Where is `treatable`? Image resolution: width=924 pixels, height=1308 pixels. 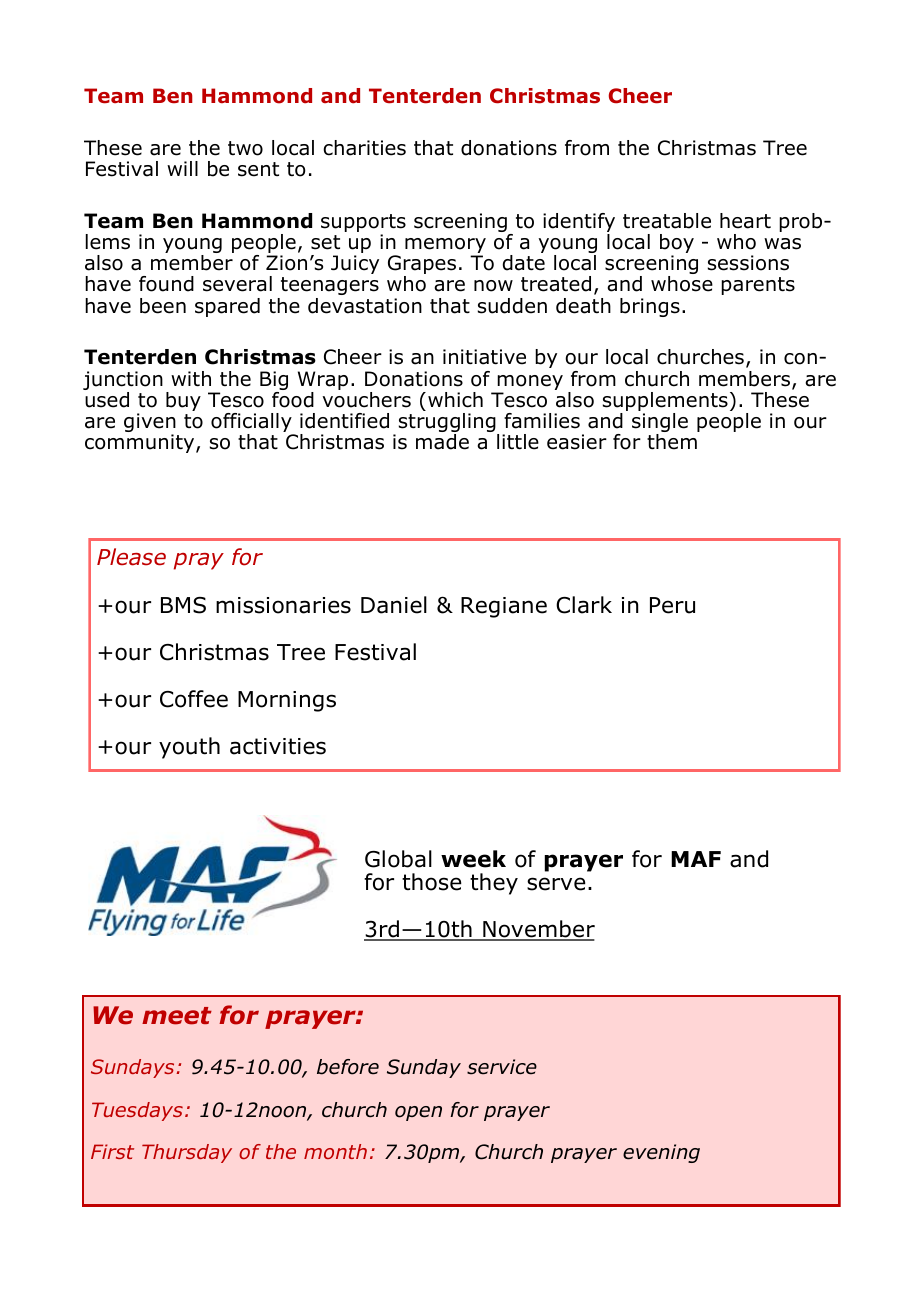
treatable is located at coordinates (667, 221).
